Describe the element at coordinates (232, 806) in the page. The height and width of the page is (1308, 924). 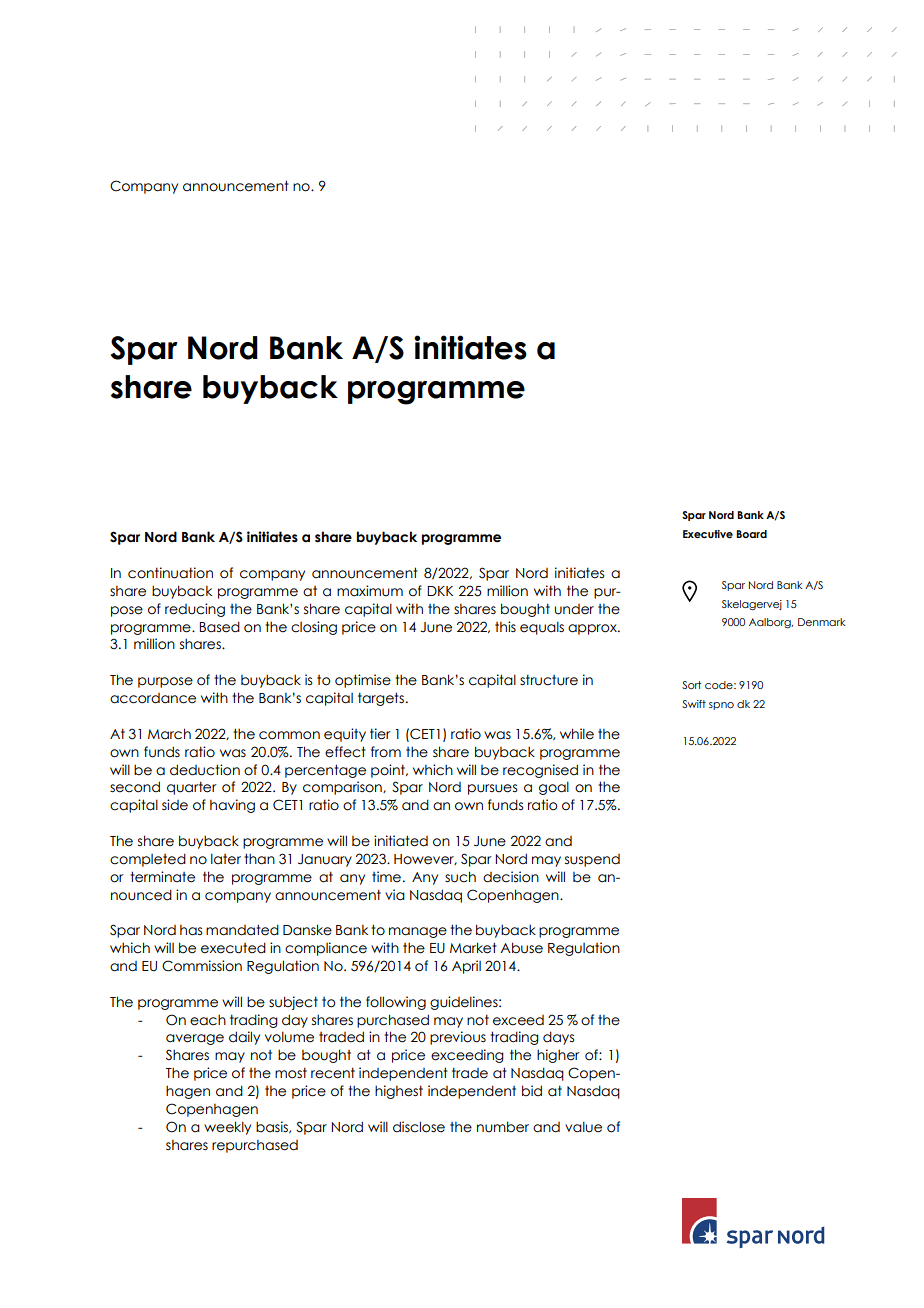
I see `having` at that location.
